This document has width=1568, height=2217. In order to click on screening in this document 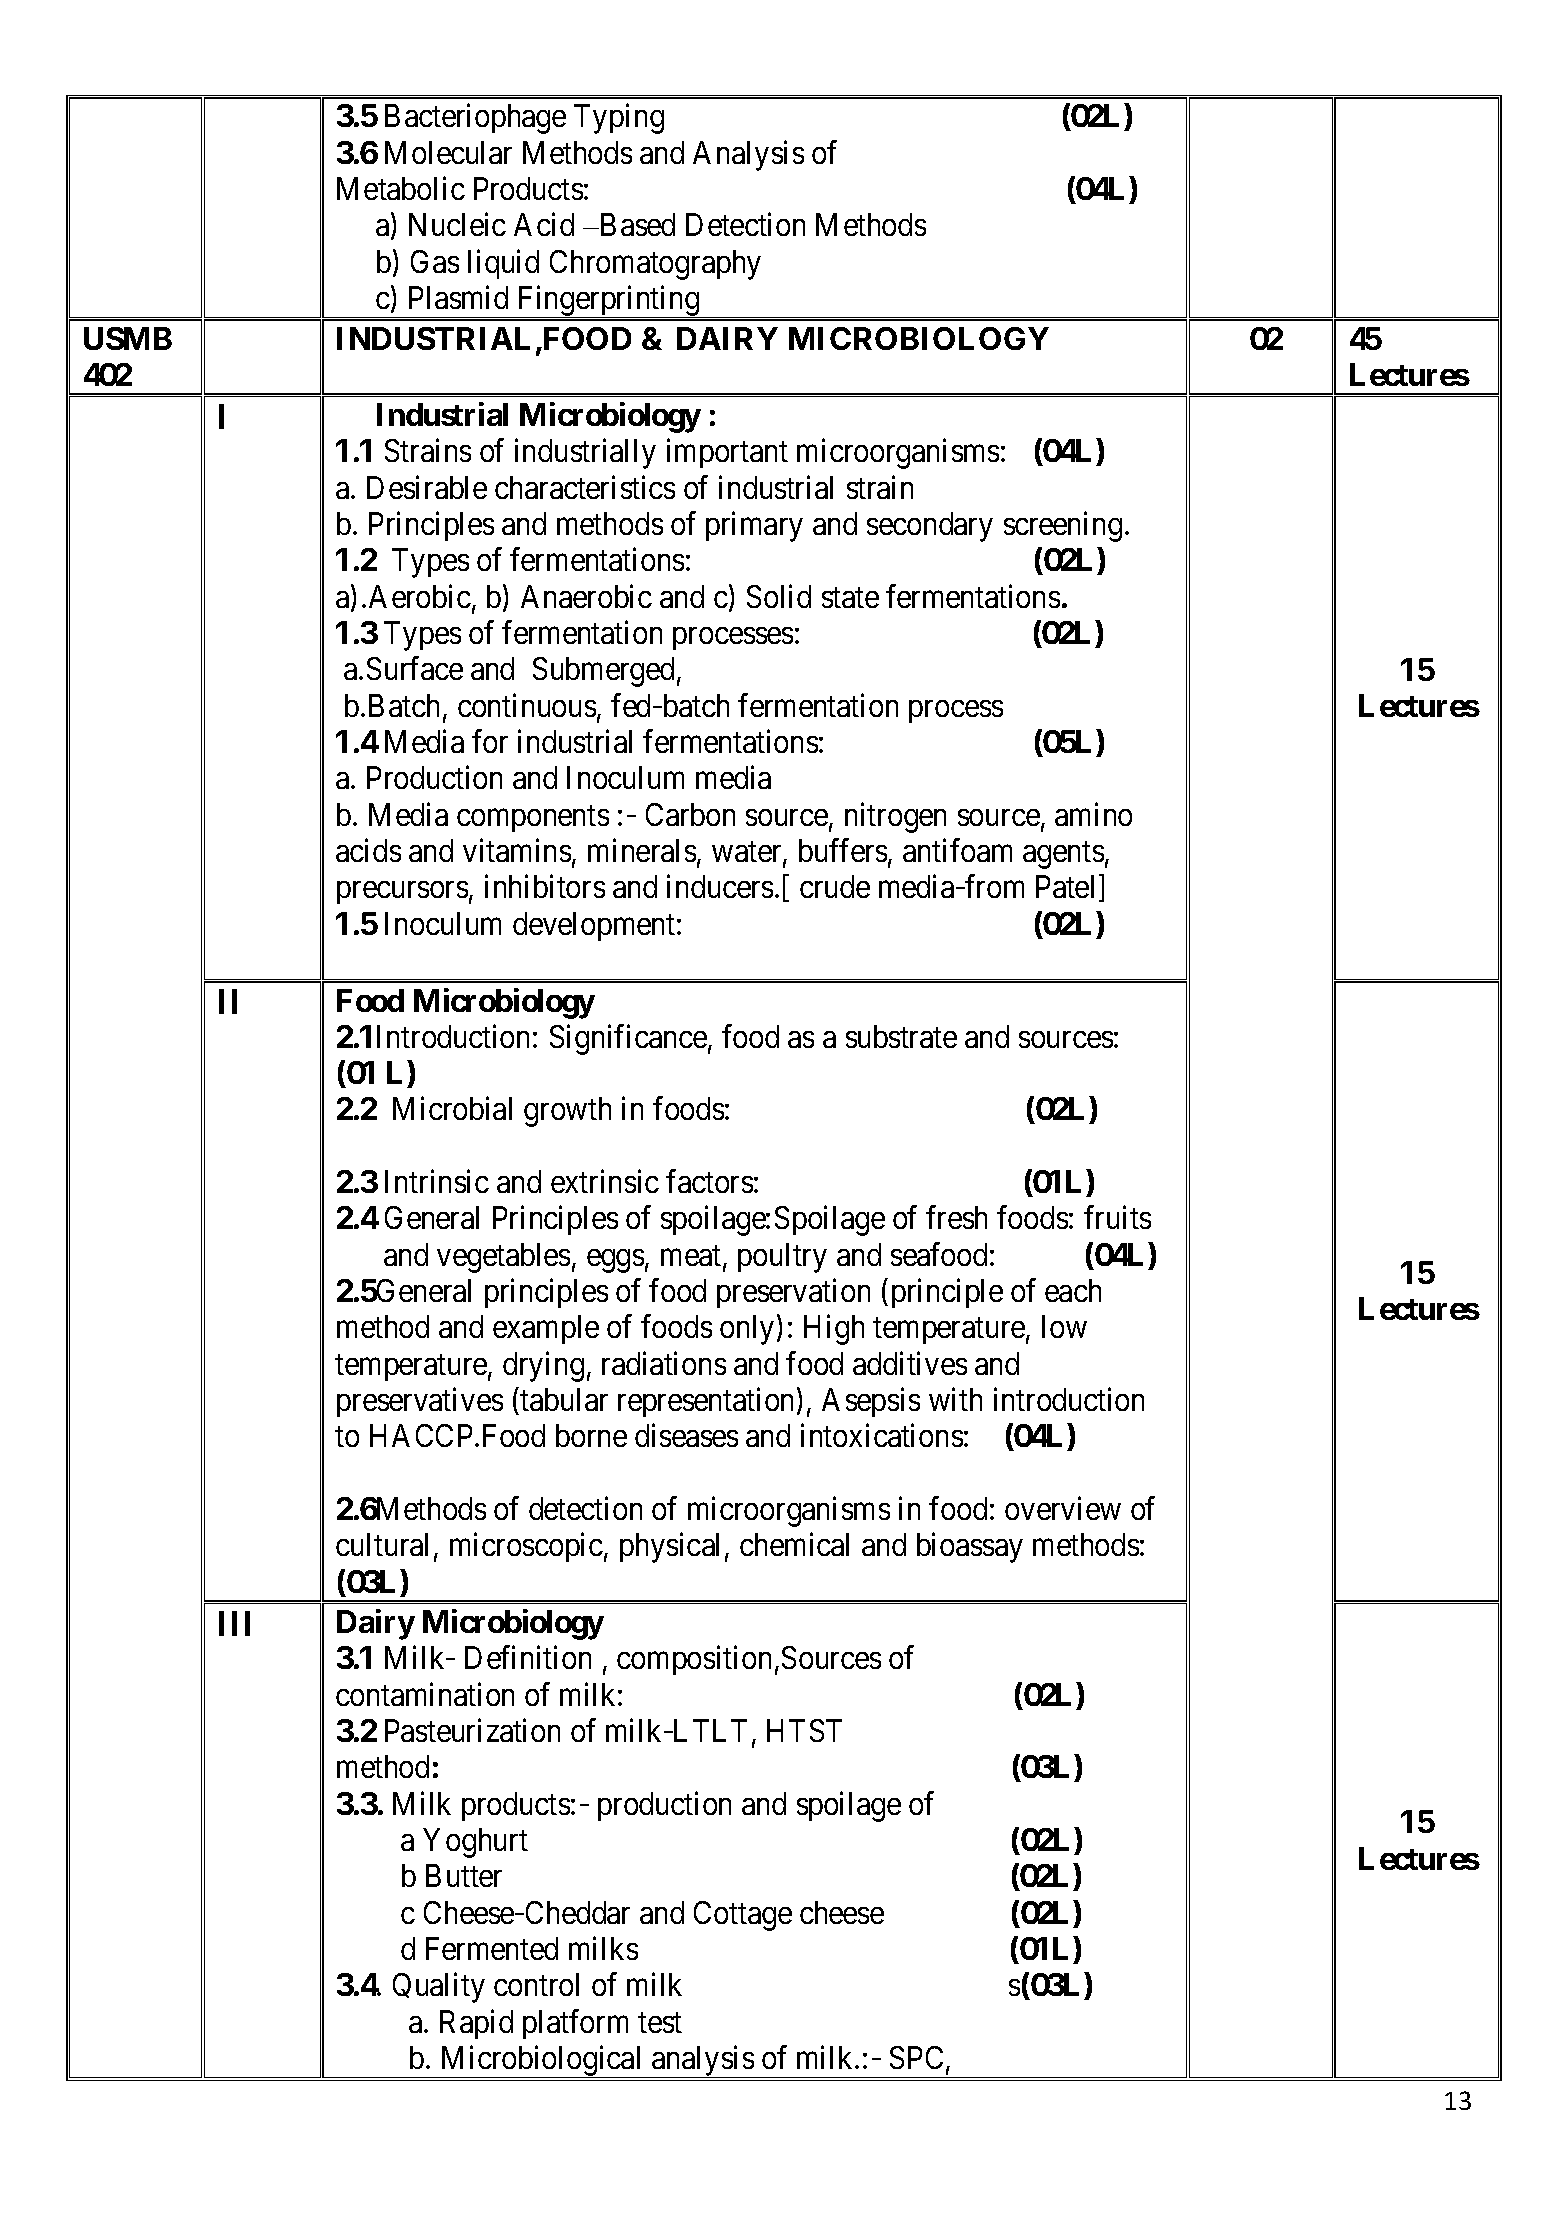, I will do `click(1063, 526)`.
